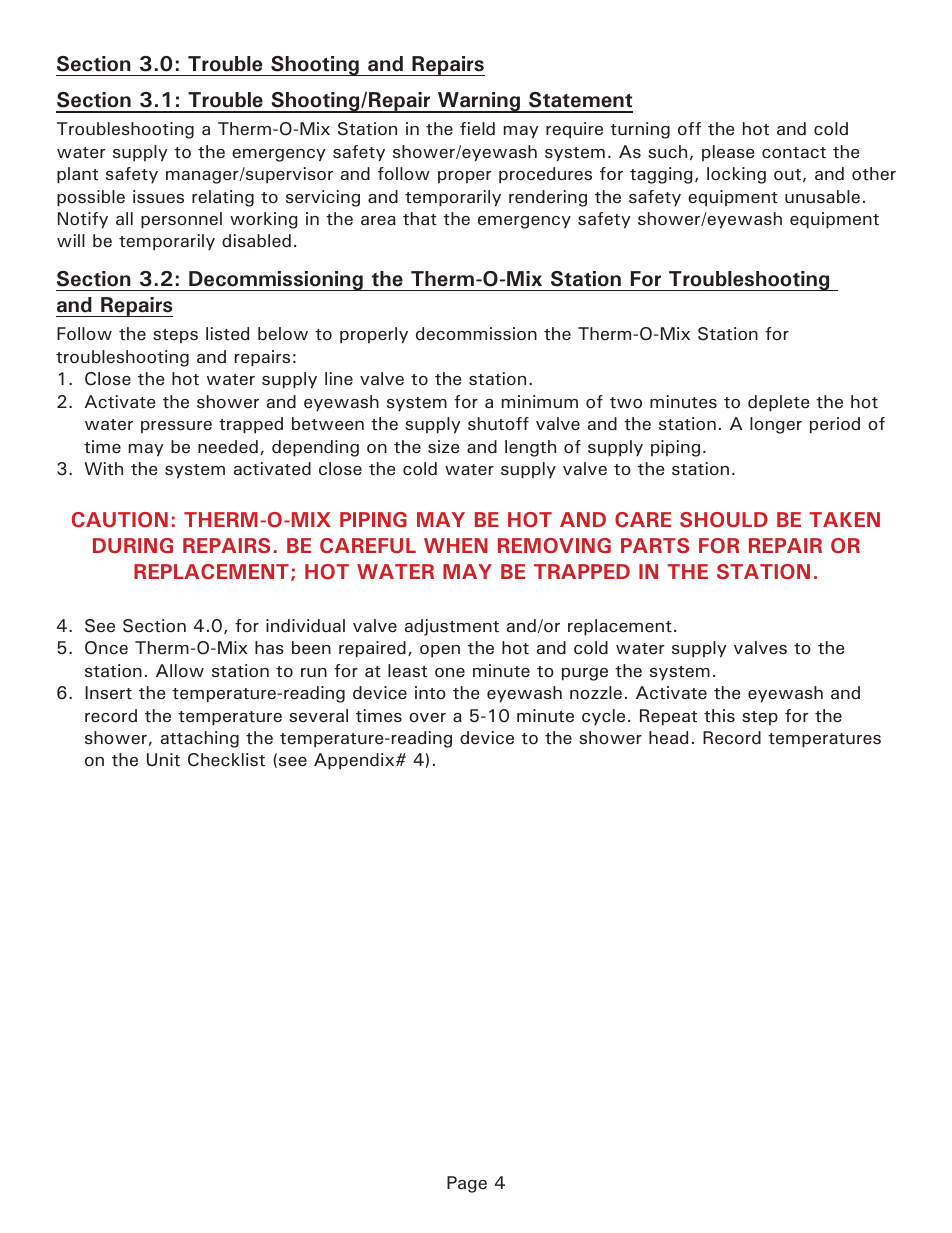 This screenshot has width=952, height=1233. What do you see at coordinates (355, 761) in the screenshot?
I see `Appendix` at bounding box center [355, 761].
